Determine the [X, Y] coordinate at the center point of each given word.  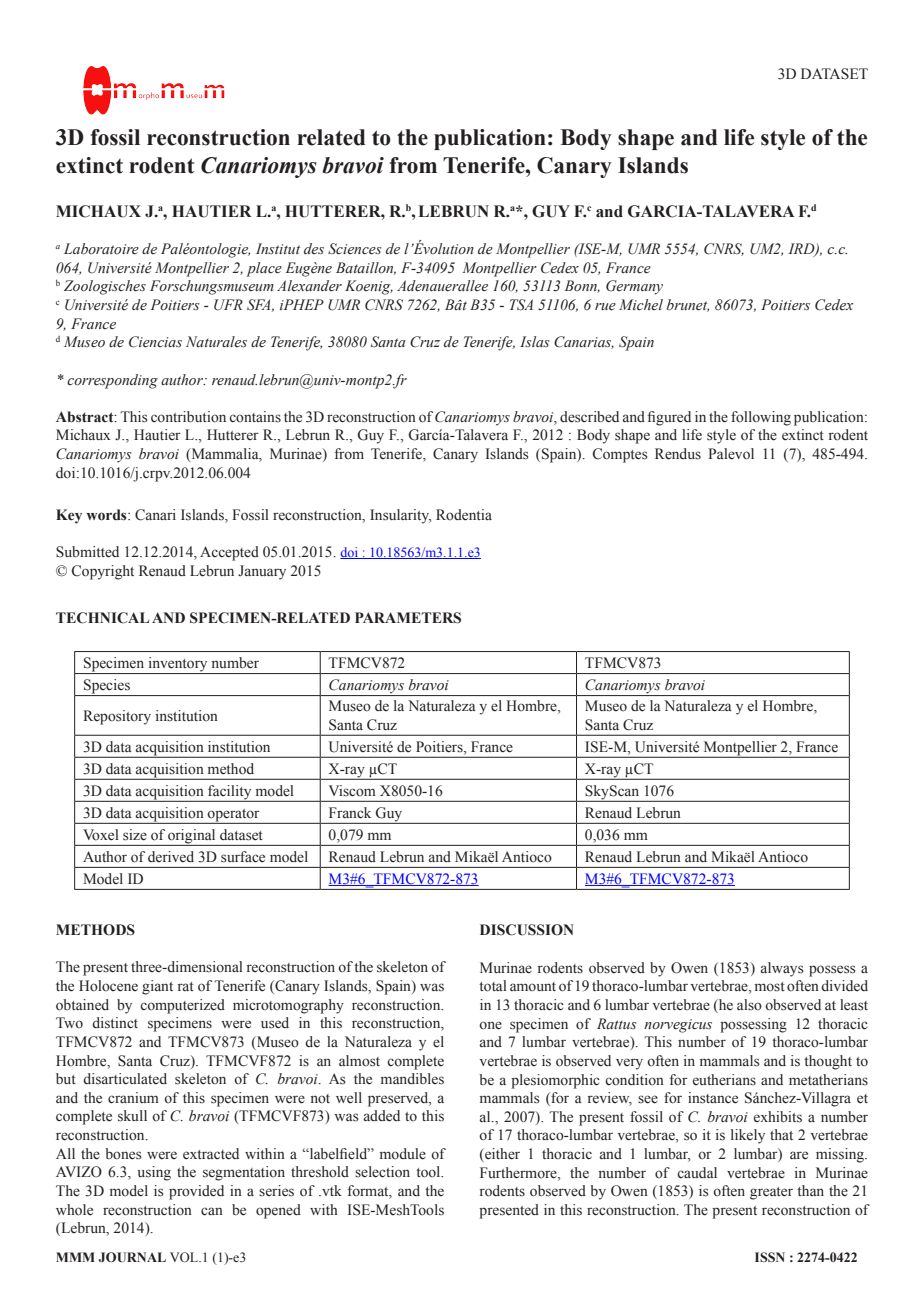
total [493, 986]
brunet [688, 305]
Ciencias [155, 342]
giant [157, 987]
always [782, 969]
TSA [521, 305]
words [107, 515]
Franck [350, 813]
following [761, 418]
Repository [117, 717]
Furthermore [519, 1173]
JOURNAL [132, 1257]
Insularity [400, 516]
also [749, 1005]
